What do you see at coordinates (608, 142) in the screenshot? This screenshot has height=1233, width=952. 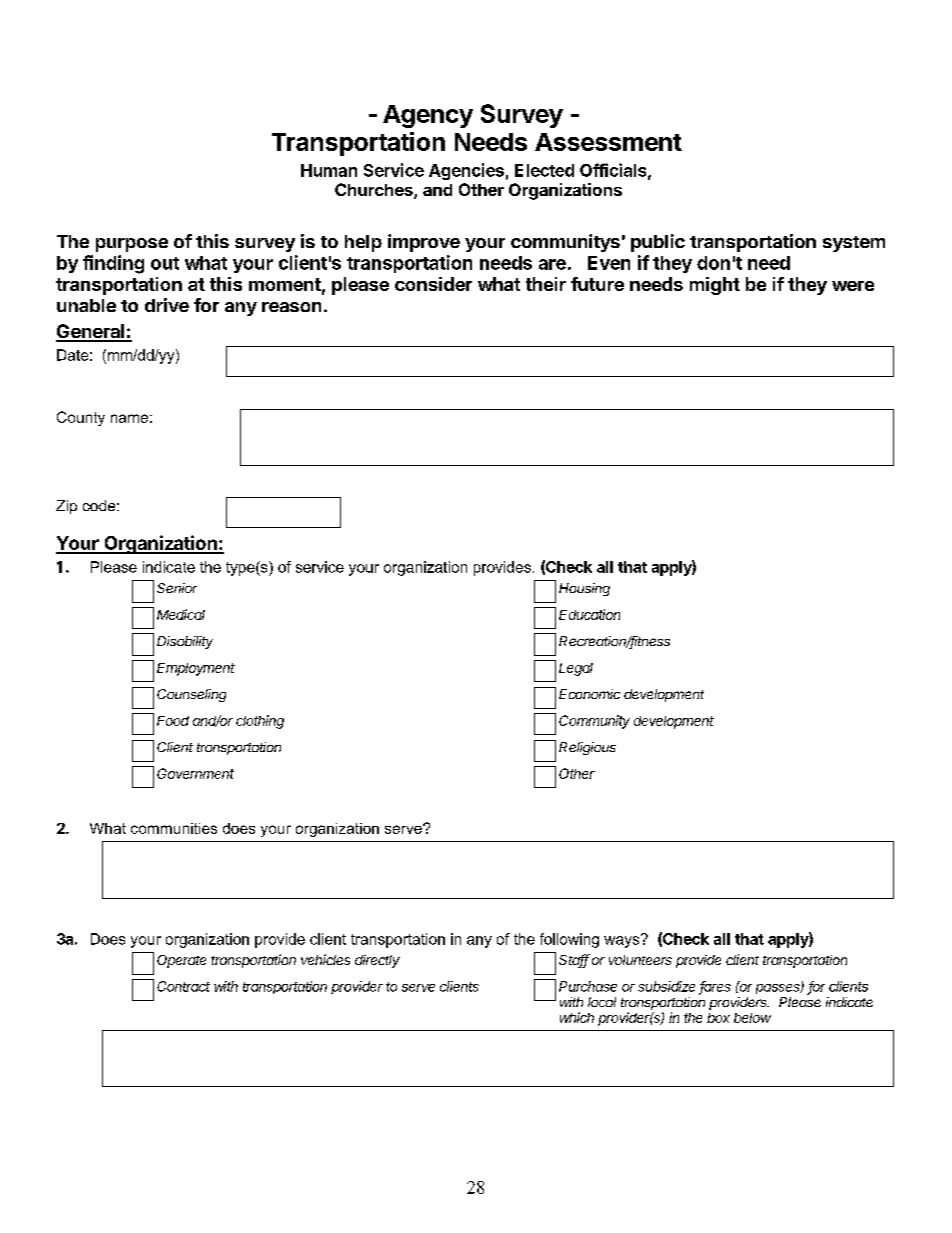 I see `Assessment` at bounding box center [608, 142].
